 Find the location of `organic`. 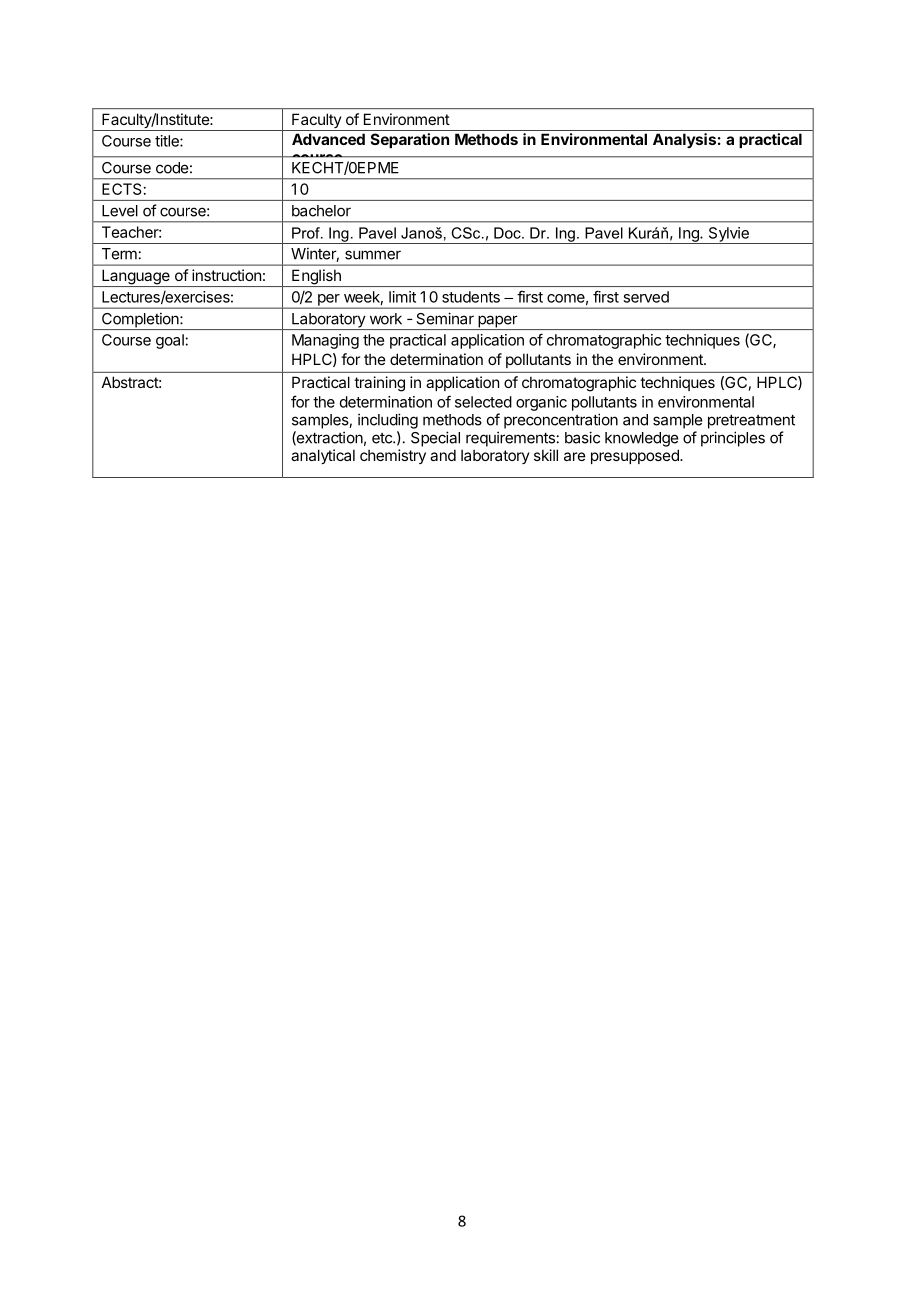

organic is located at coordinates (541, 403).
